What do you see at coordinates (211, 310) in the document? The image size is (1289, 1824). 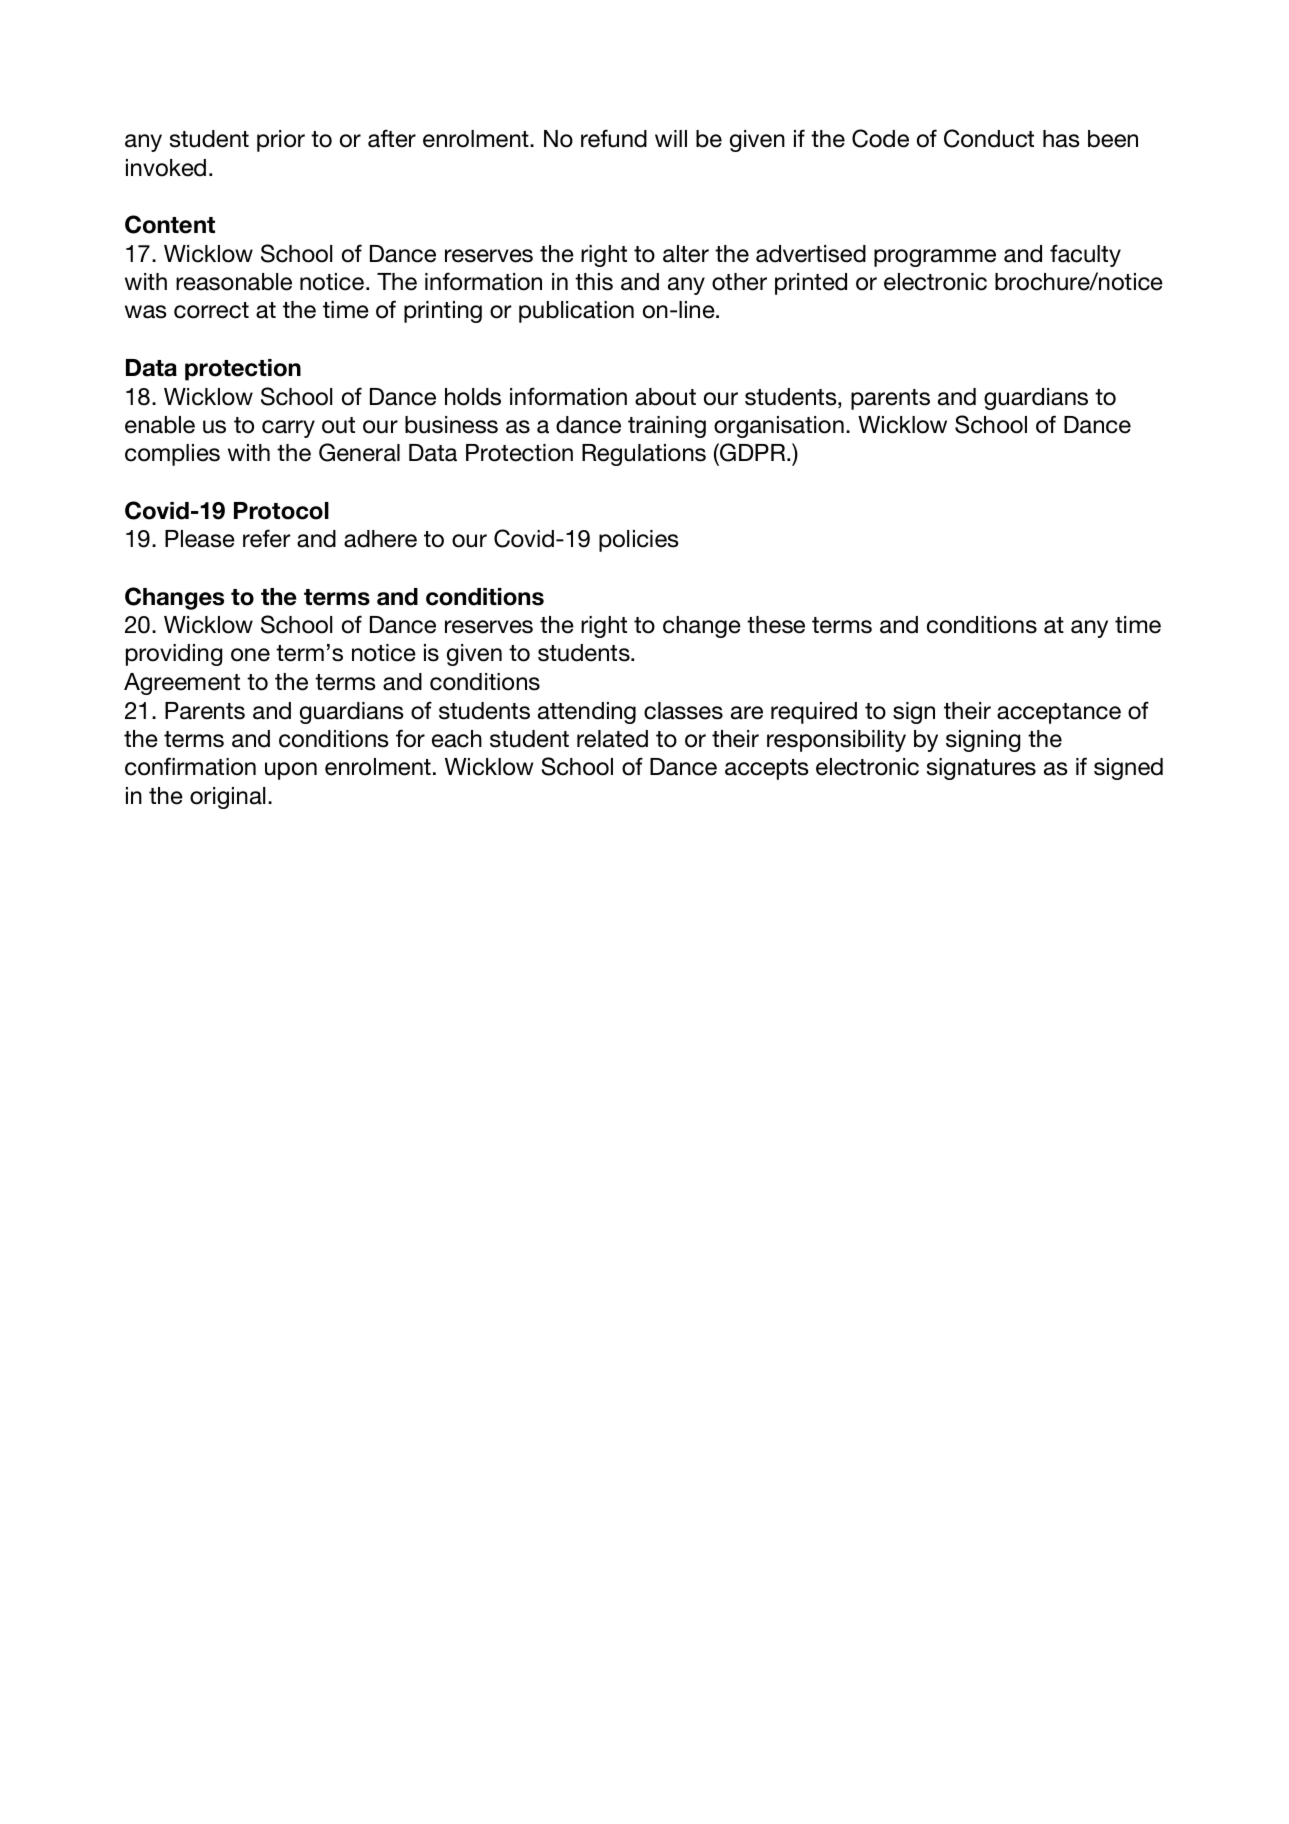 I see `correct` at bounding box center [211, 310].
